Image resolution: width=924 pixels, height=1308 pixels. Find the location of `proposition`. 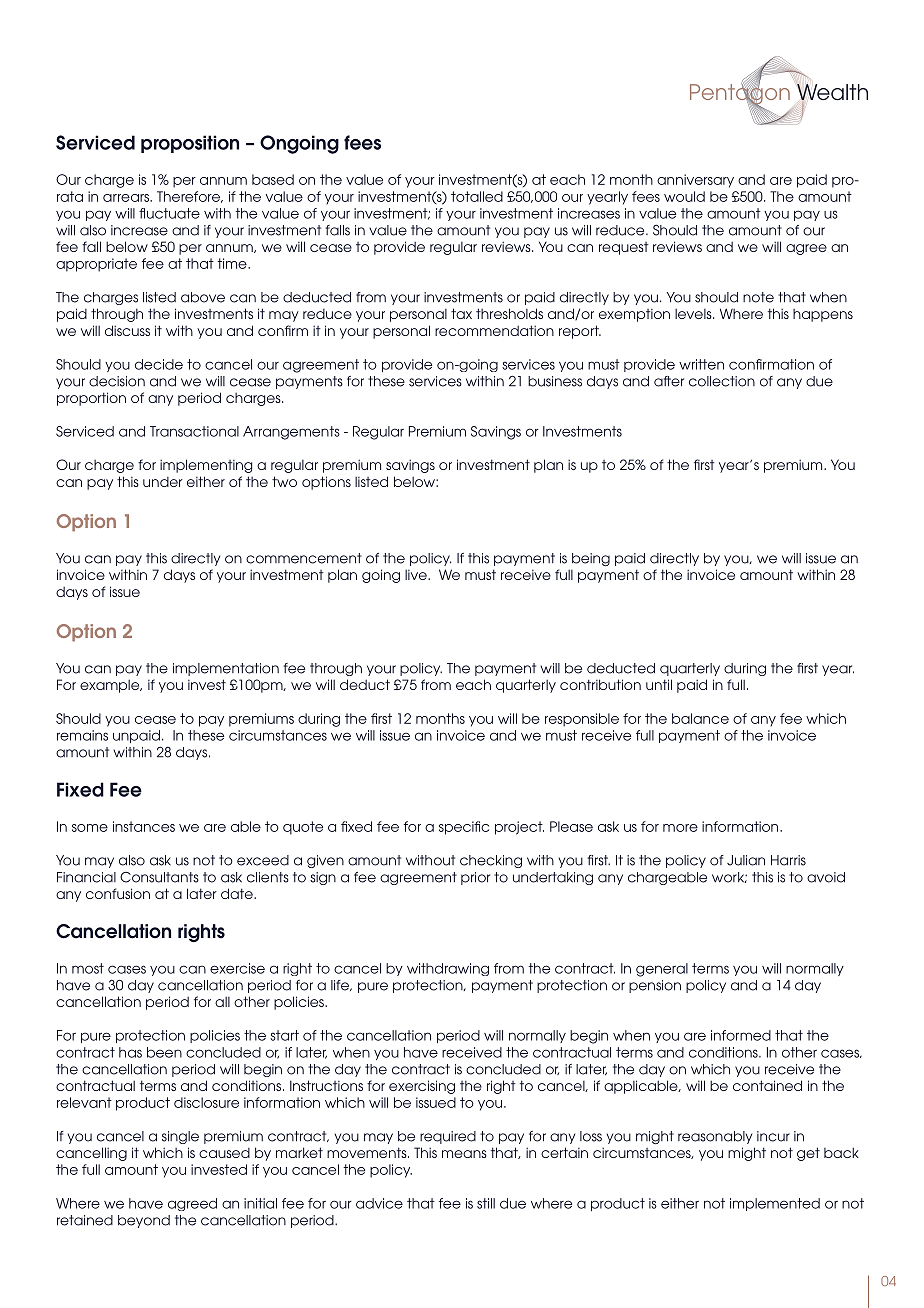

proposition is located at coordinates (190, 144).
